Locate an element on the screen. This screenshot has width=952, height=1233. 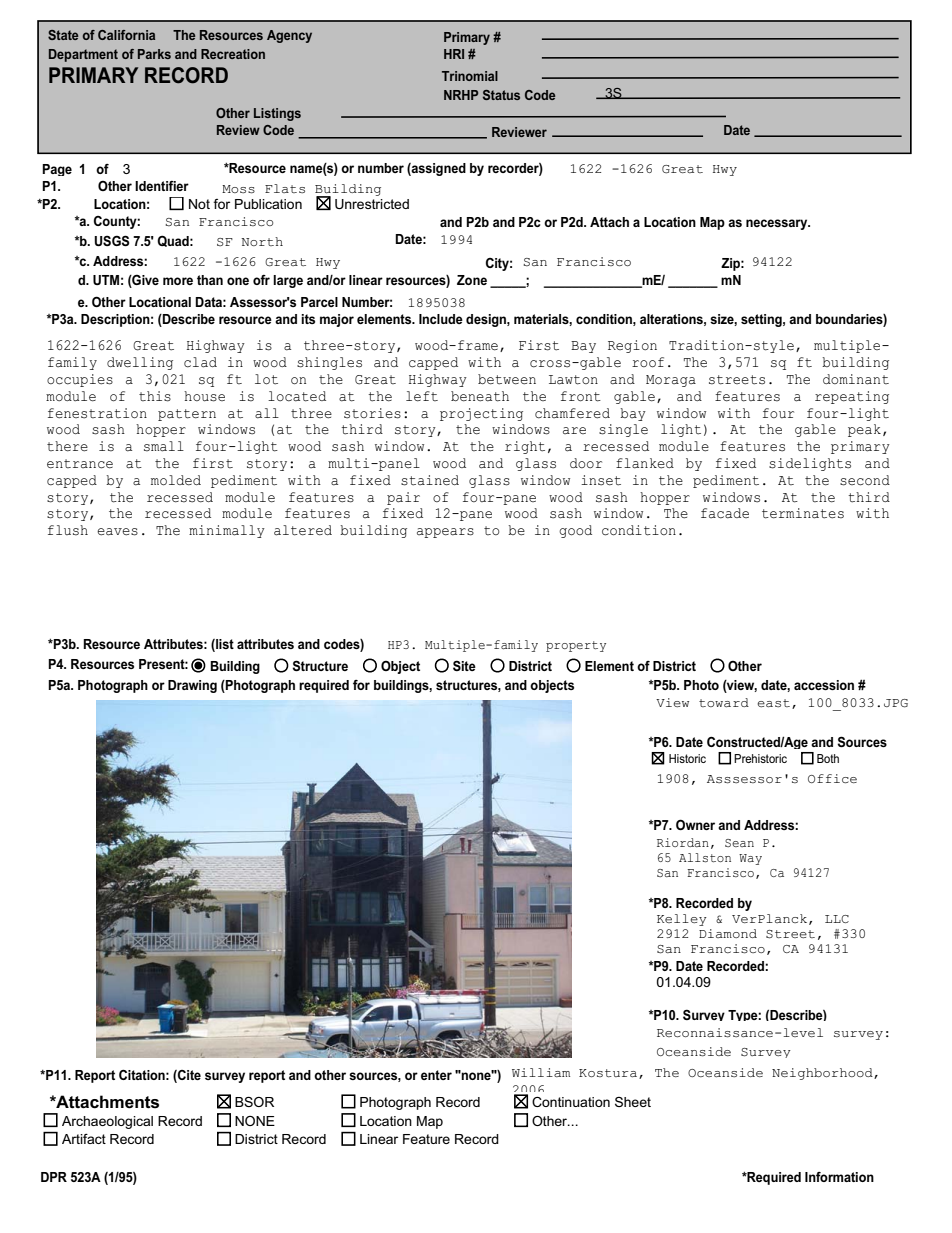
enter is located at coordinates (436, 1075).
